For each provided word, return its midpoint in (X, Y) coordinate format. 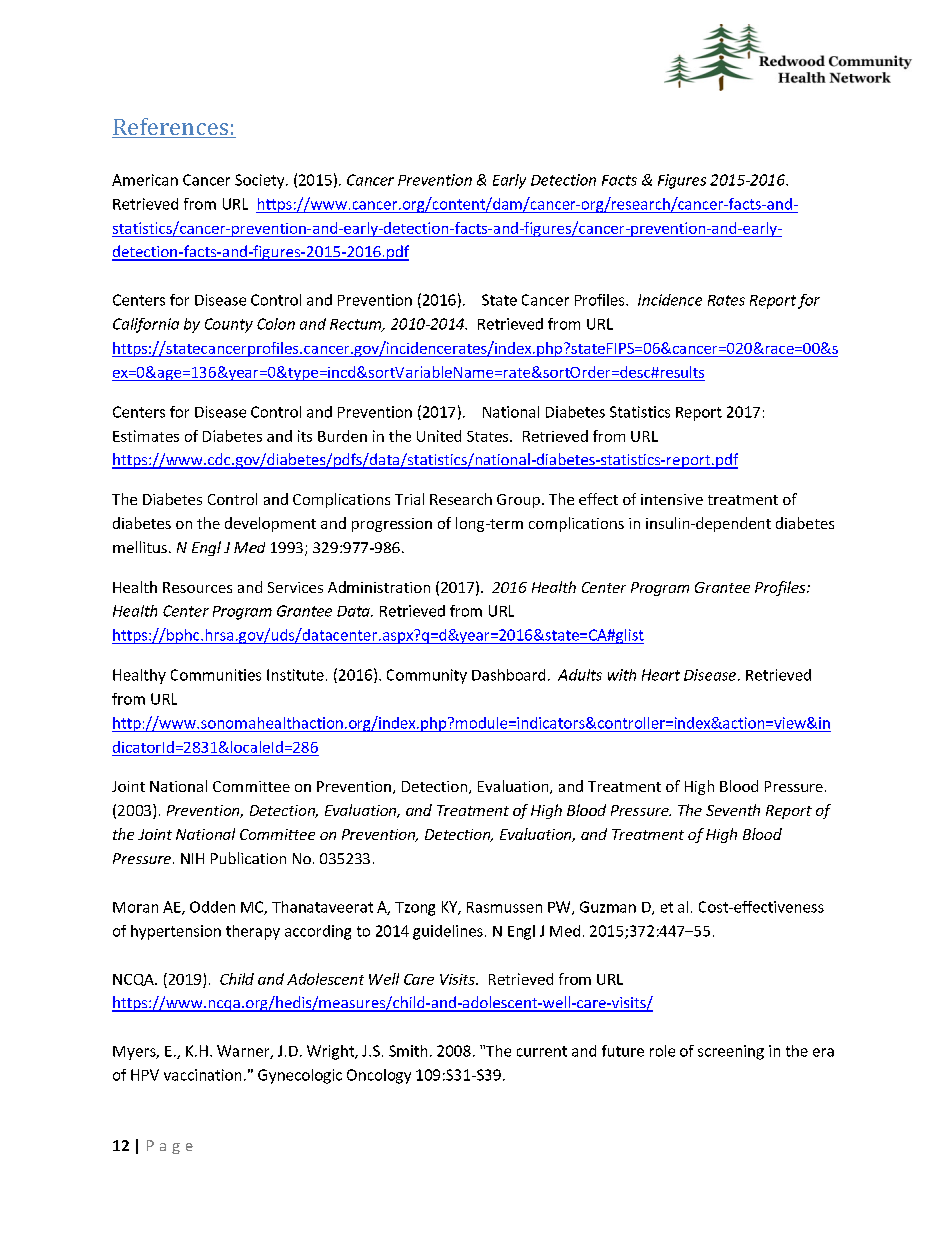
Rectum (357, 325)
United (439, 436)
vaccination (202, 1075)
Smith (408, 1051)
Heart (661, 675)
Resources (197, 587)
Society (261, 181)
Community (427, 676)
